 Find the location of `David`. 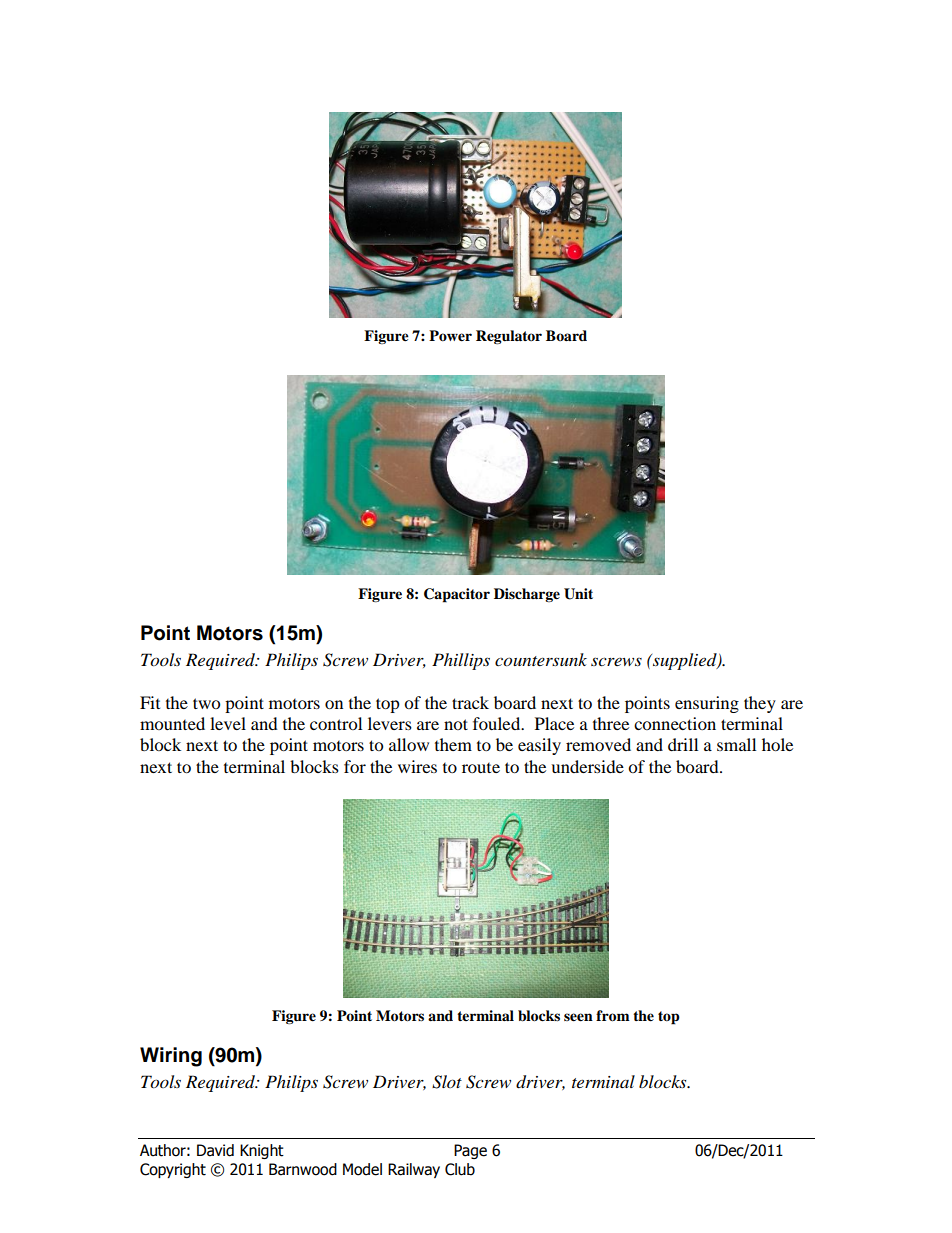

David is located at coordinates (215, 1150).
